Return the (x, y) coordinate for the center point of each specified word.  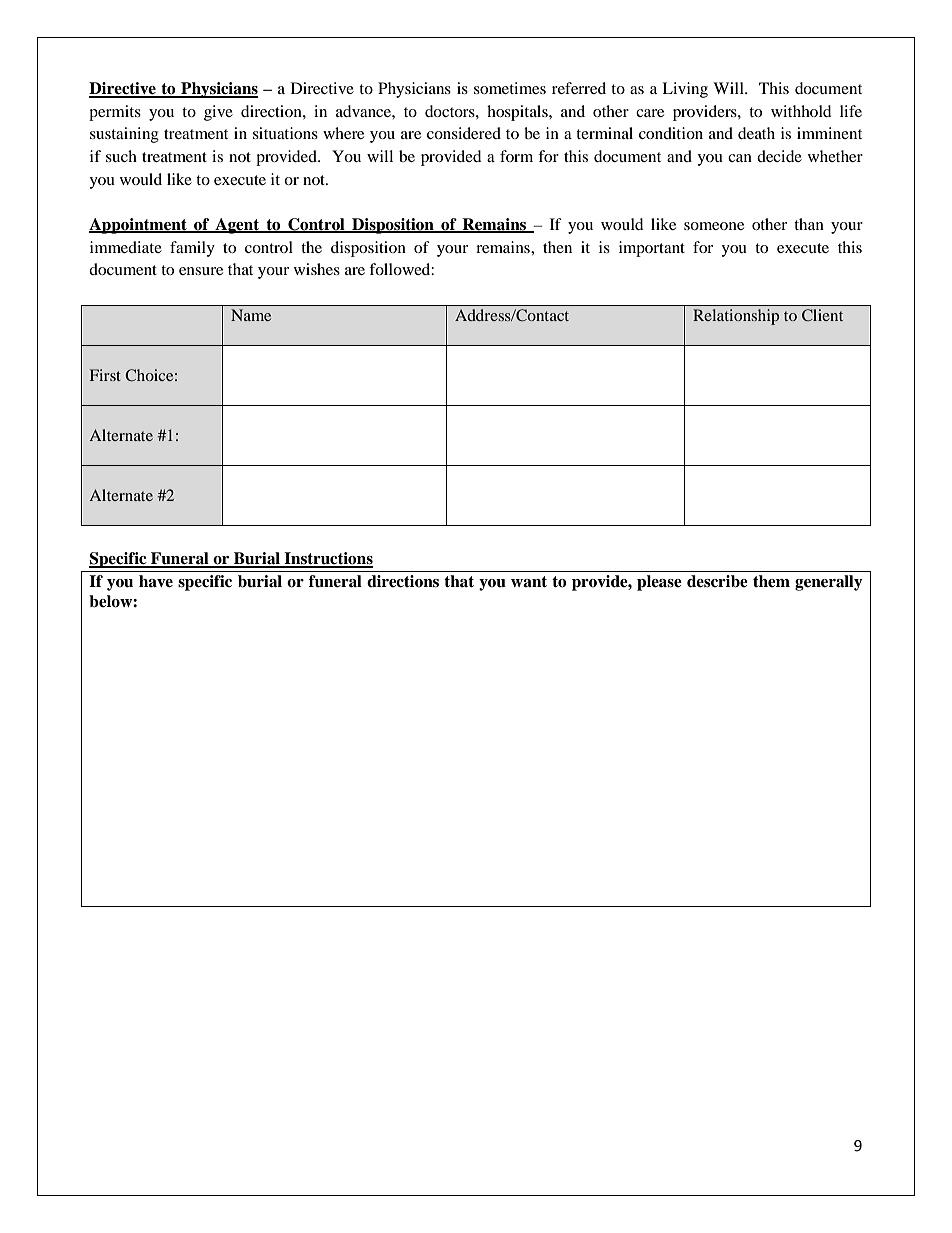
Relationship (736, 317)
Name (251, 315)
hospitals (518, 113)
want (529, 581)
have (156, 581)
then (557, 247)
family (192, 249)
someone (714, 226)
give (218, 113)
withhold (801, 111)
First (105, 375)
